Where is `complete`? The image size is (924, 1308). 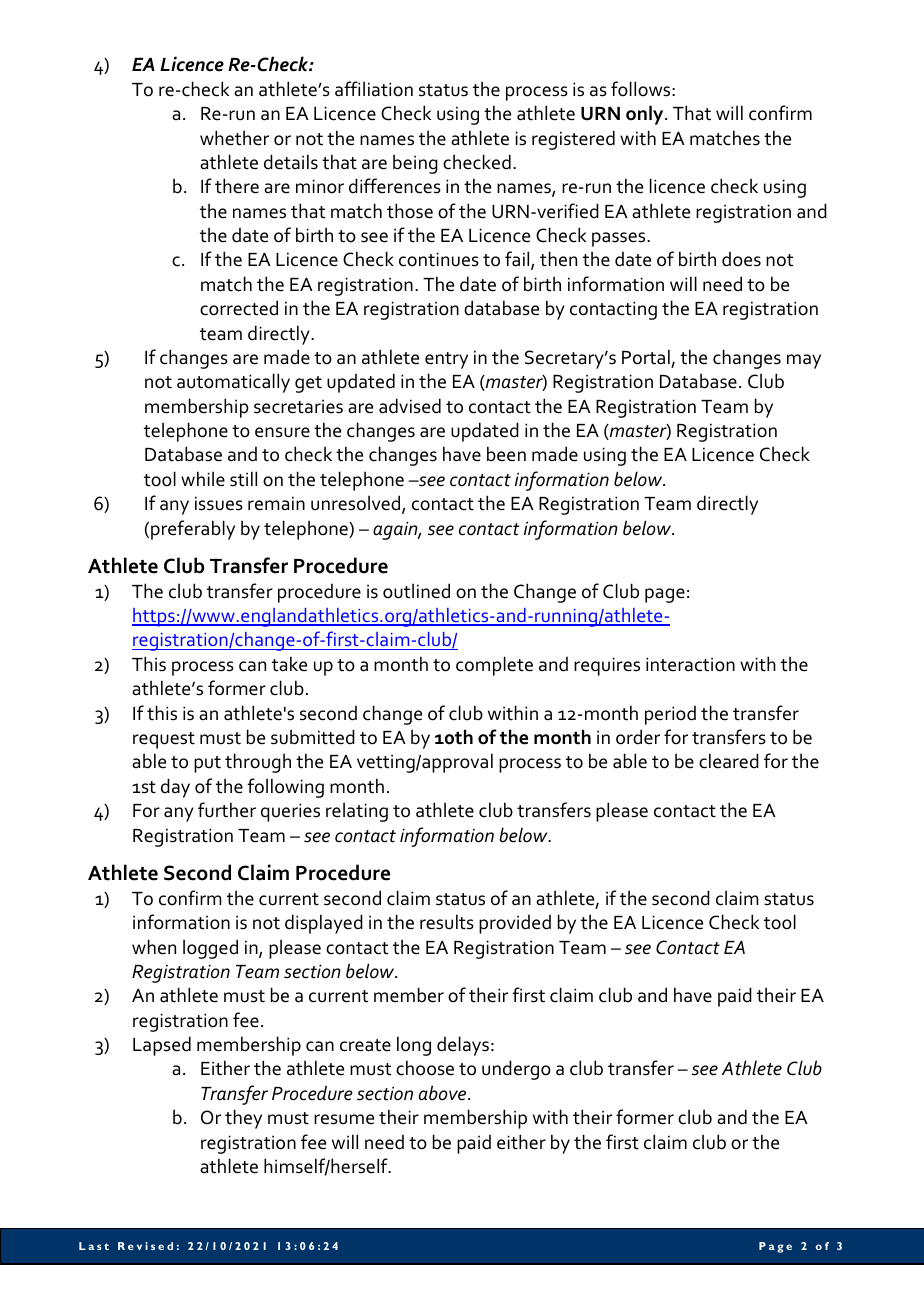 complete is located at coordinates (494, 666).
